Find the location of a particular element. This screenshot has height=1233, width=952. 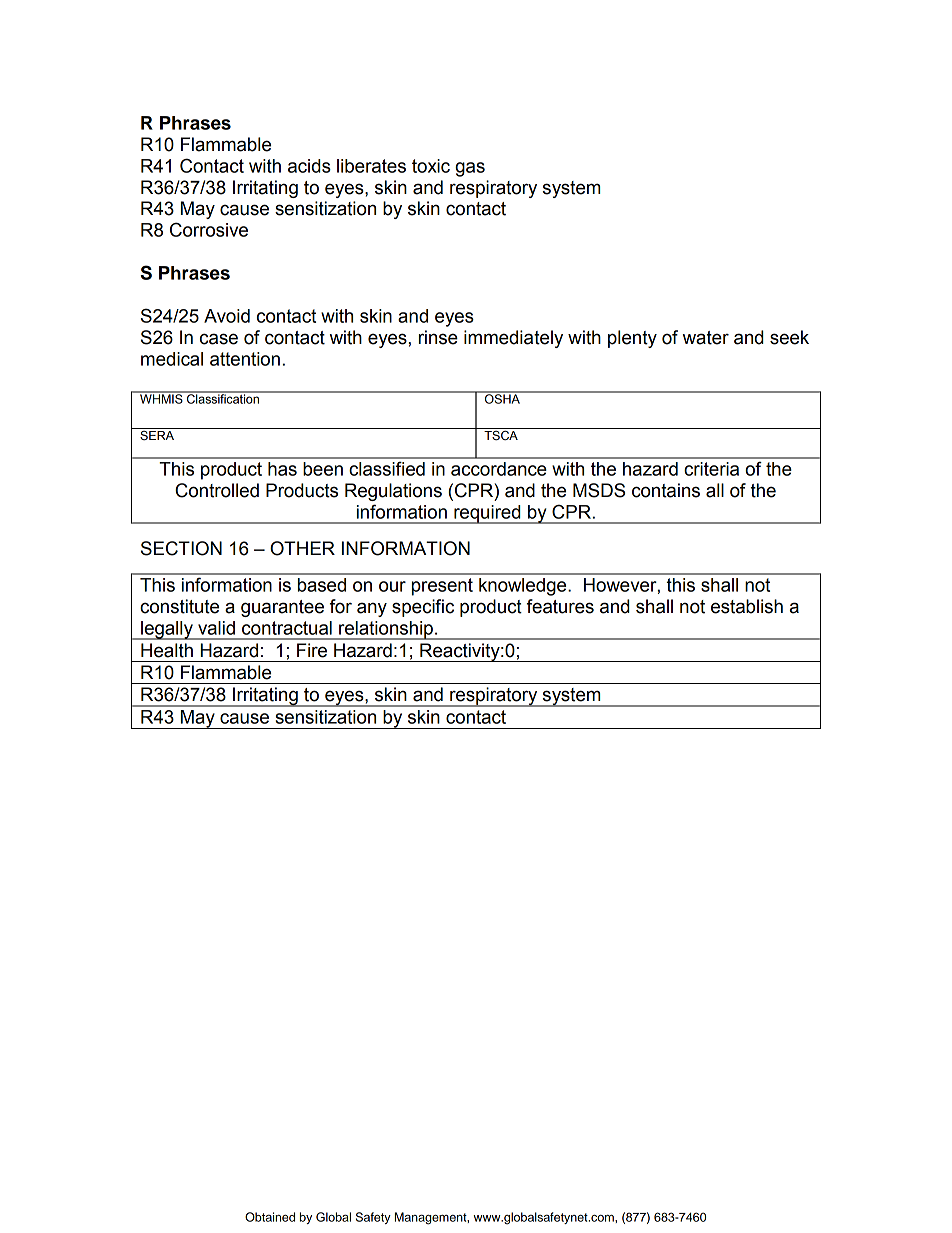

Classification is located at coordinates (223, 398).
